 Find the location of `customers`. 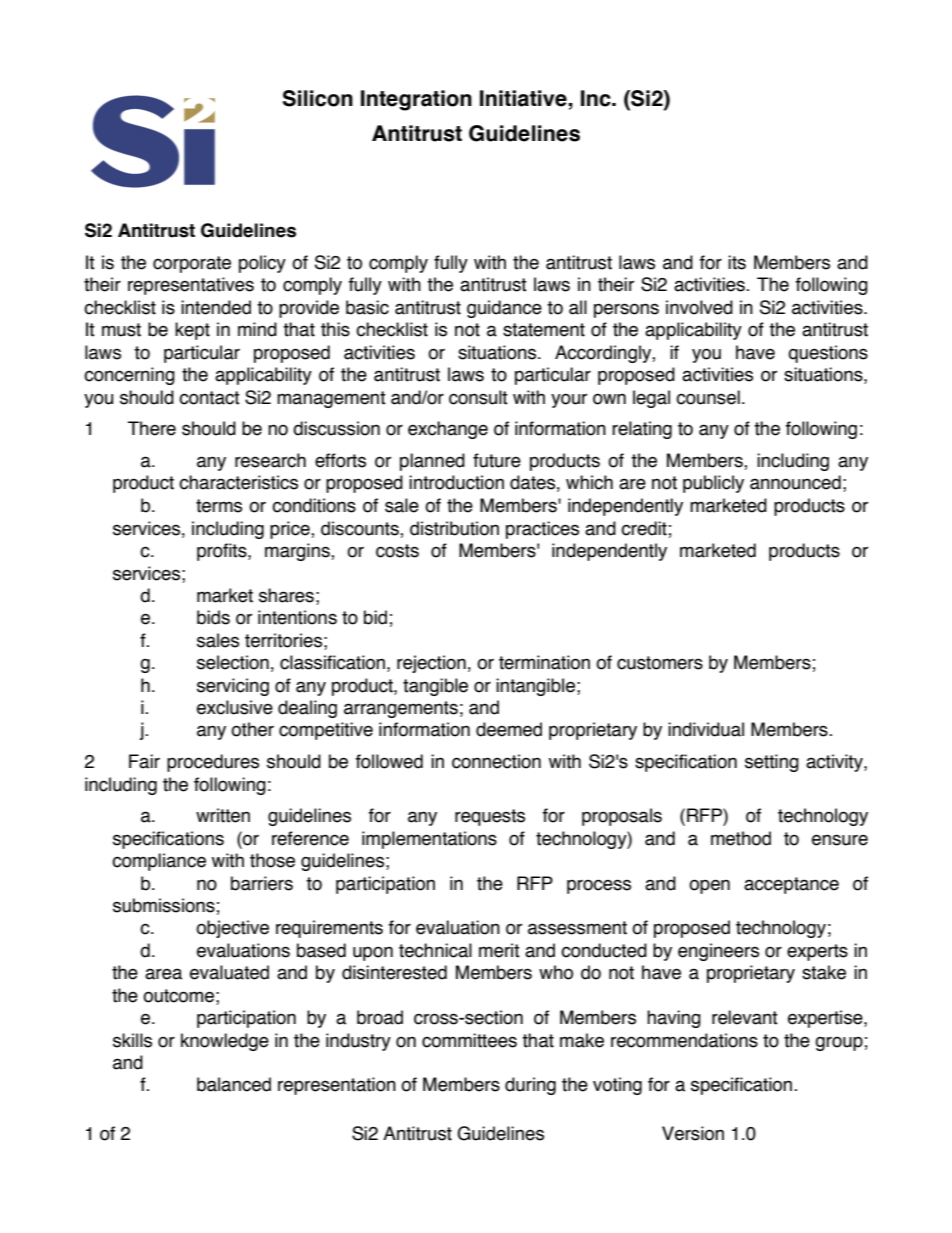

customers is located at coordinates (660, 663).
